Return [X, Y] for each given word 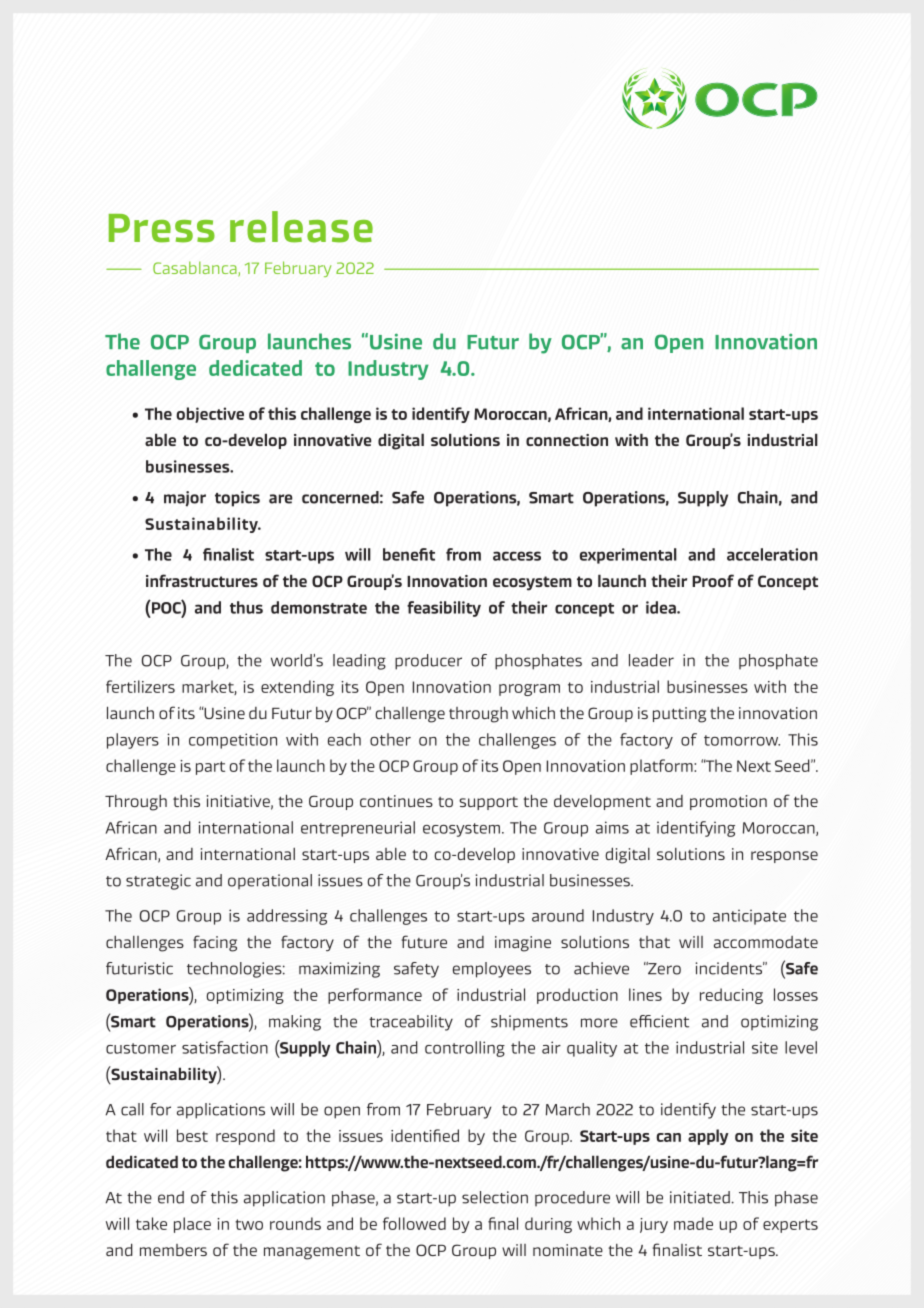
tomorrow [742, 740]
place [192, 1225]
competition [233, 741]
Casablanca [196, 269]
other [390, 739]
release [301, 227]
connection [567, 440]
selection [495, 1197]
